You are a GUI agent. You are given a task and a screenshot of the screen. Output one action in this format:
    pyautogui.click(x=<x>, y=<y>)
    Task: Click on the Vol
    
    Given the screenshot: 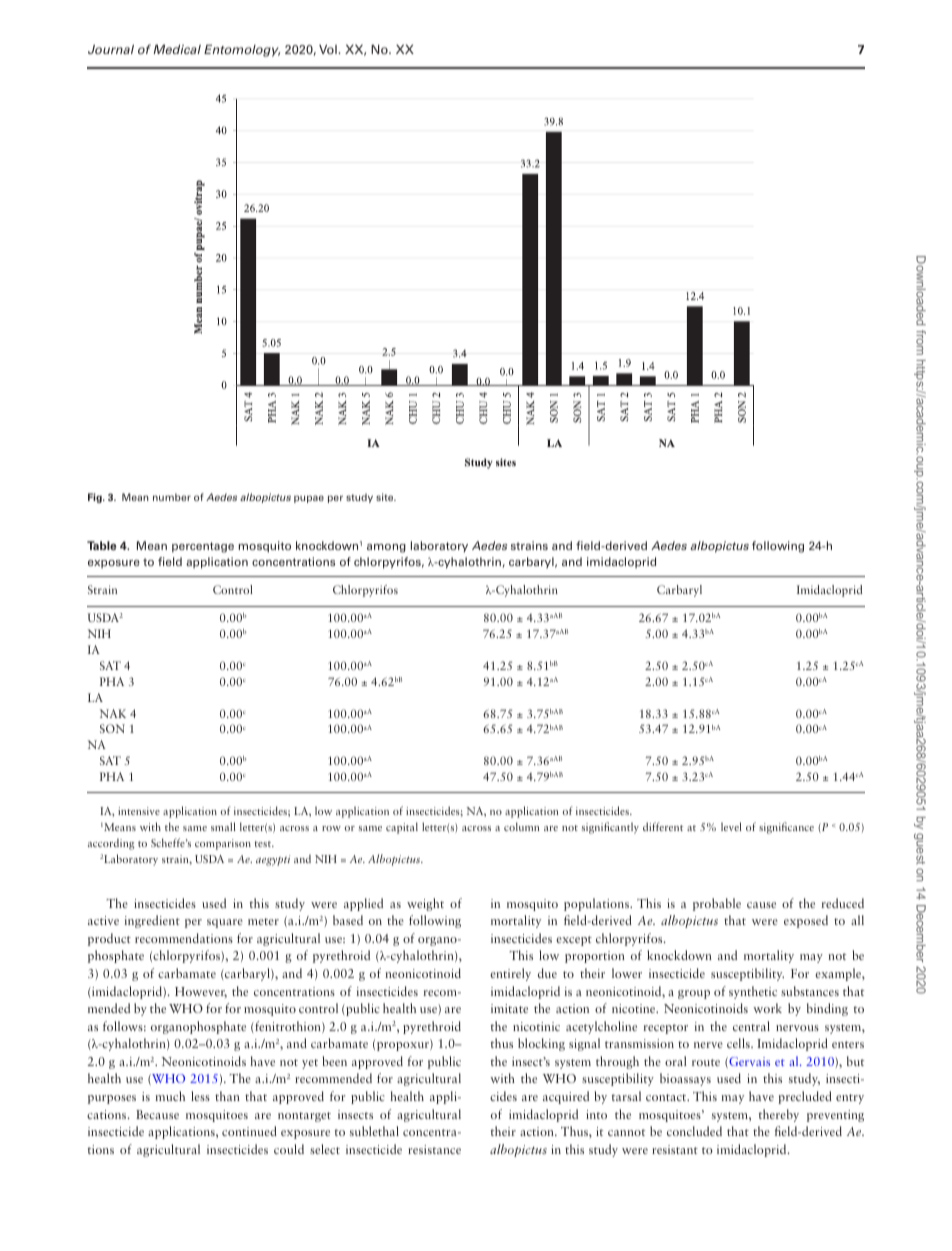 What is the action you would take?
    pyautogui.click(x=328, y=49)
